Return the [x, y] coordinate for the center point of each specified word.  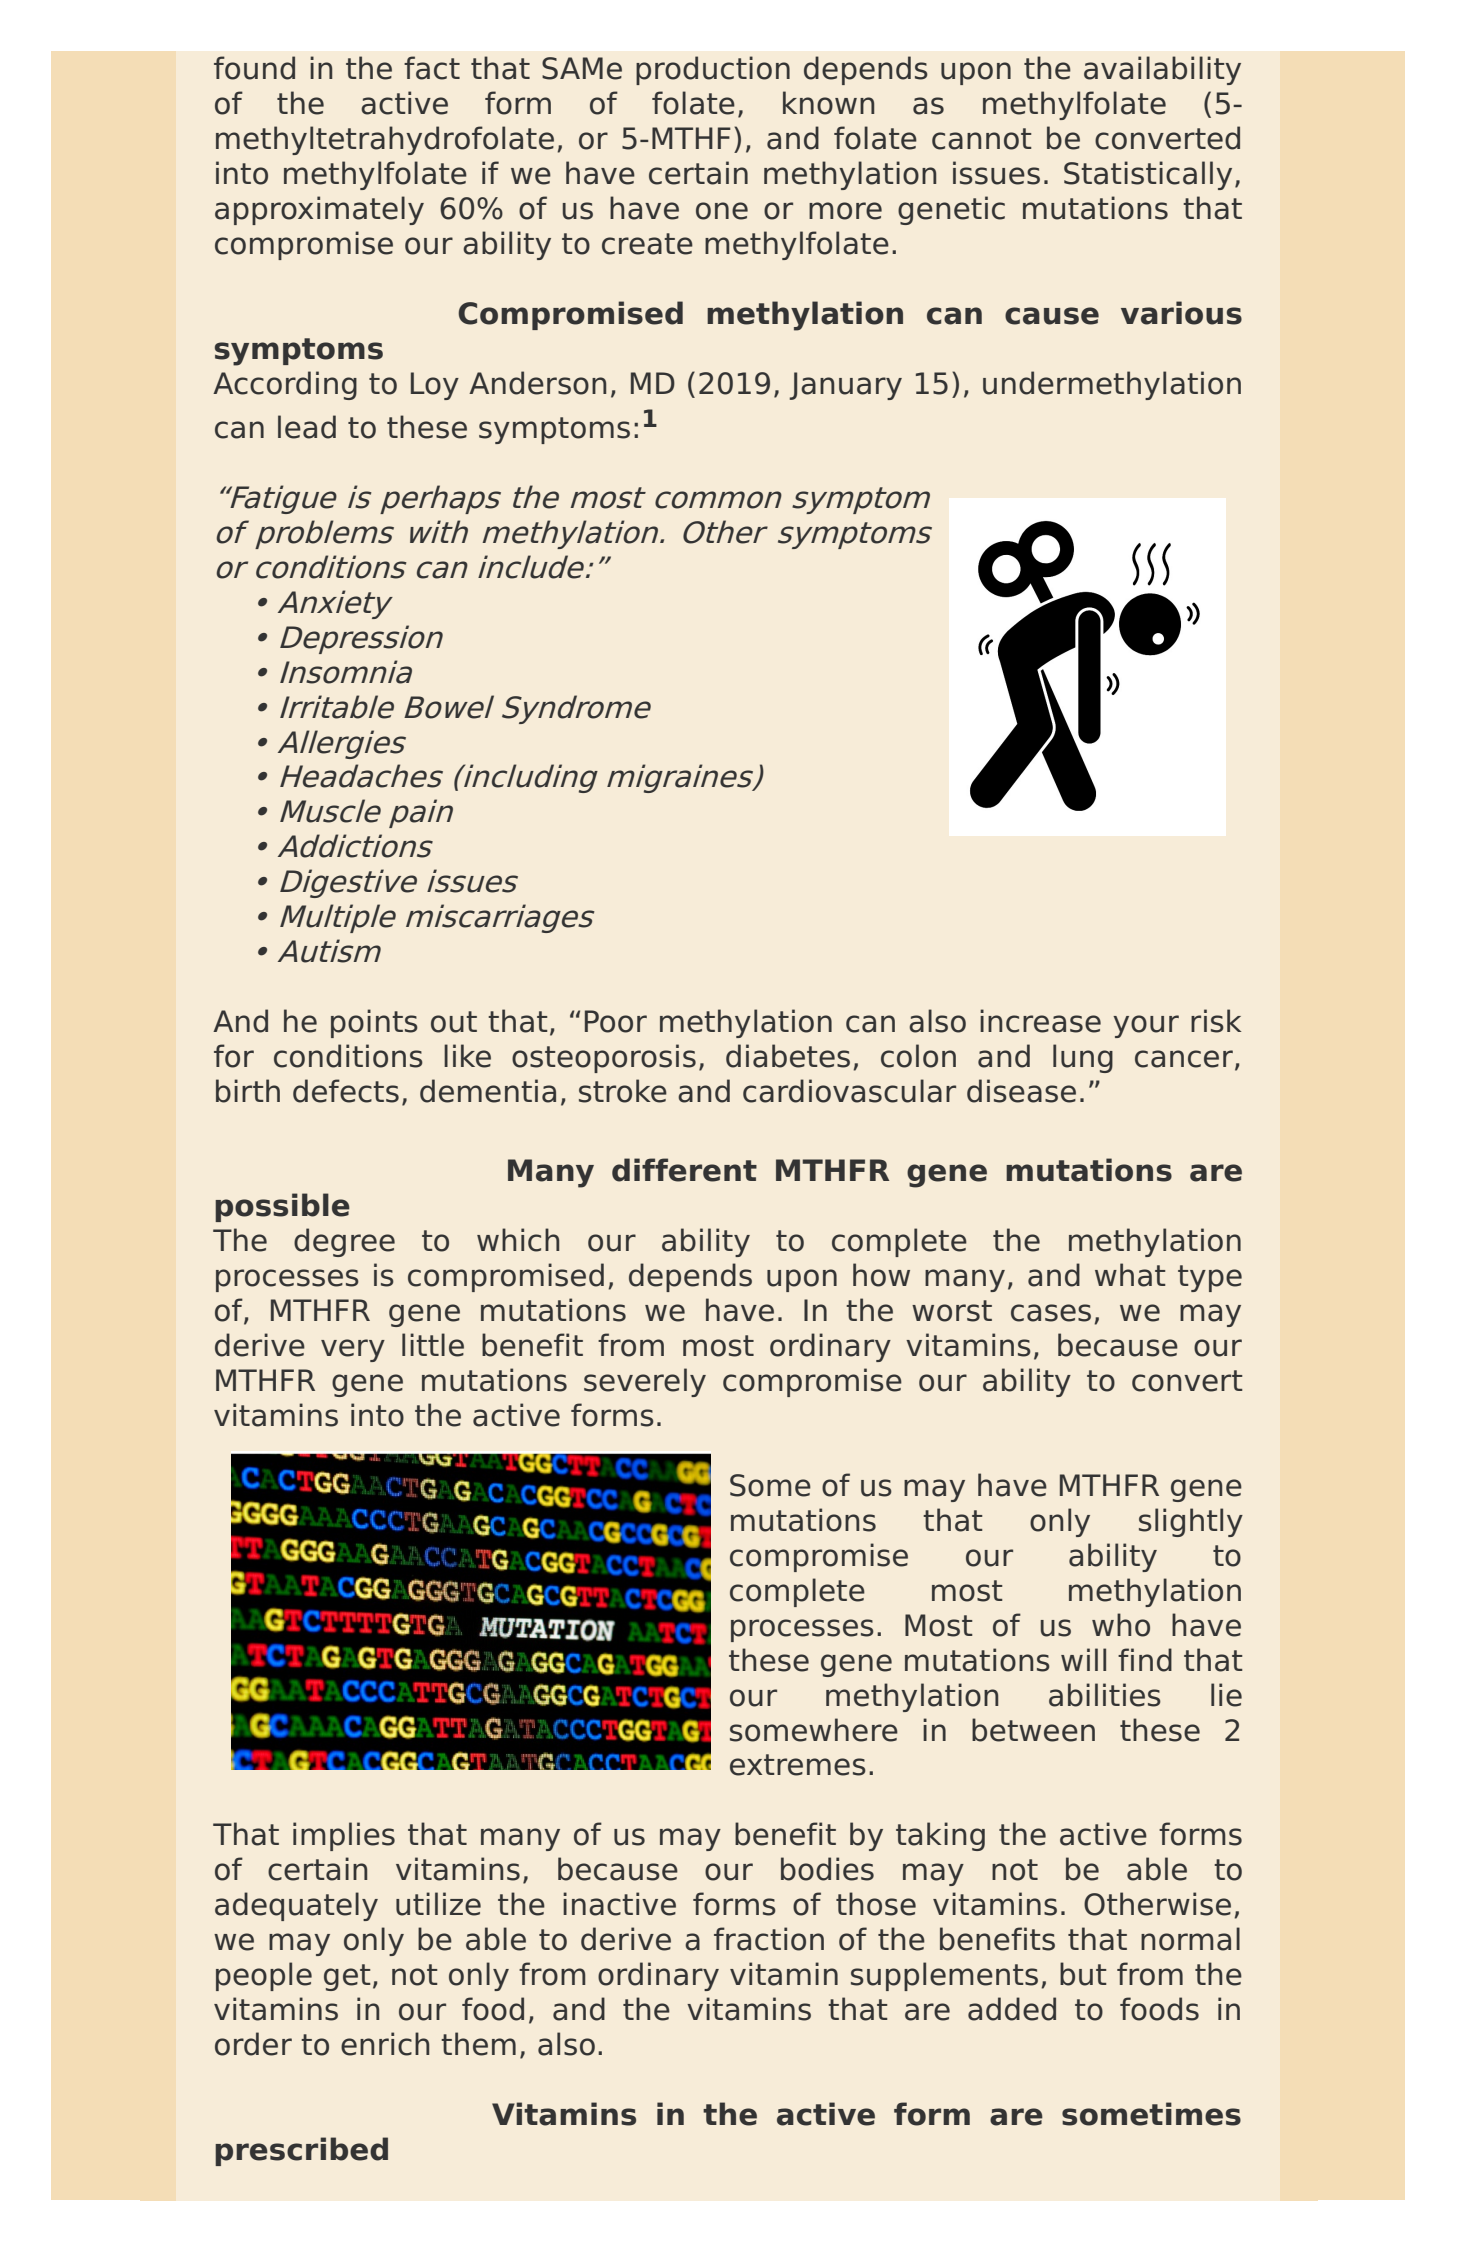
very [353, 1350]
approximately [319, 210]
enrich [385, 2044]
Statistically [1148, 175]
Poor [616, 1021]
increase [1040, 1021]
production [713, 70]
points [374, 1023]
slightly [1191, 1522]
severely [645, 1382]
